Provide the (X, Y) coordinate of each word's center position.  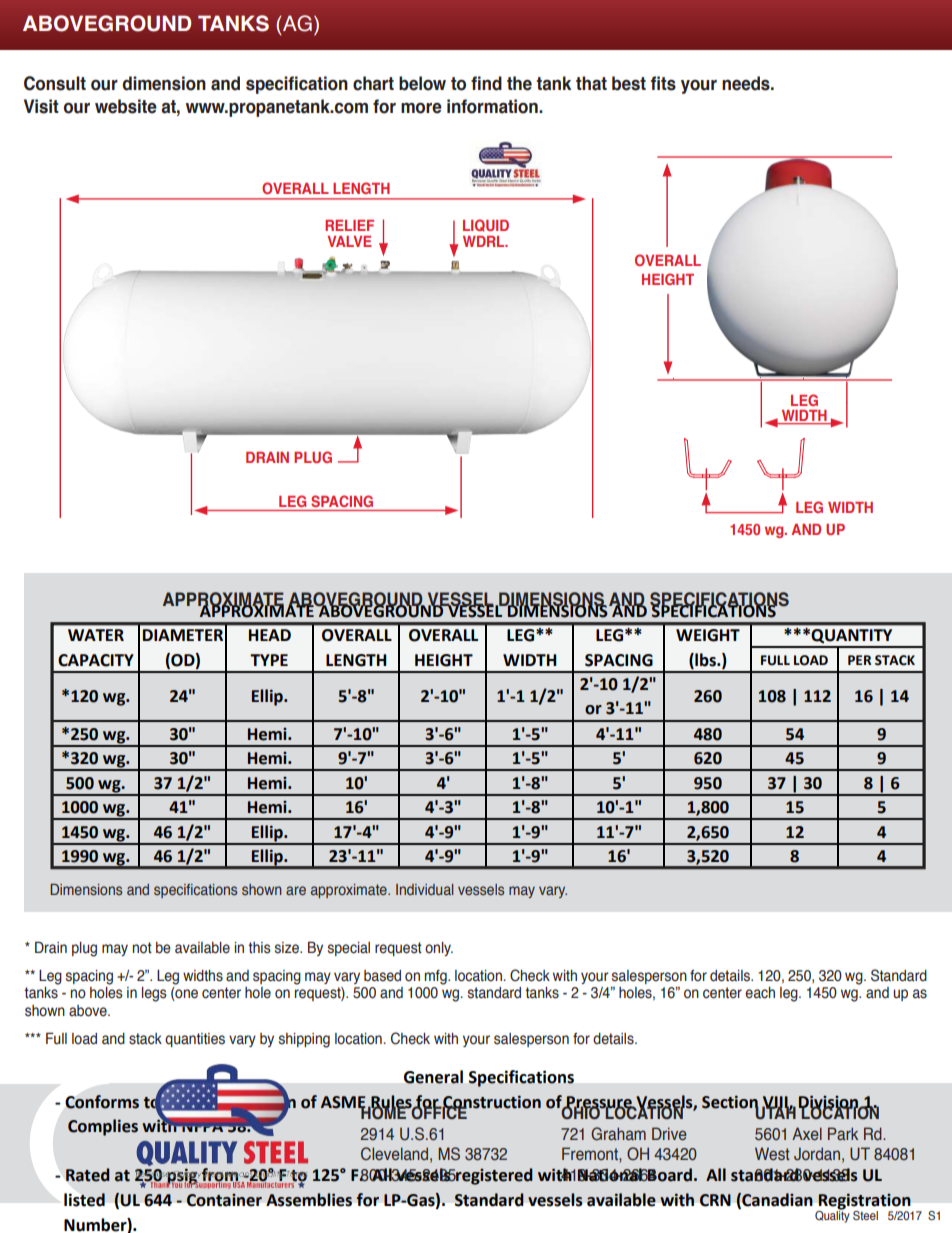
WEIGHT (708, 635)
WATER (96, 635)
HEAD (270, 635)
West (772, 1154)
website (126, 106)
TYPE (269, 660)
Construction (491, 1102)
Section (730, 1102)
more (421, 108)
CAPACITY (96, 660)
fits (663, 83)
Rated (88, 1175)
